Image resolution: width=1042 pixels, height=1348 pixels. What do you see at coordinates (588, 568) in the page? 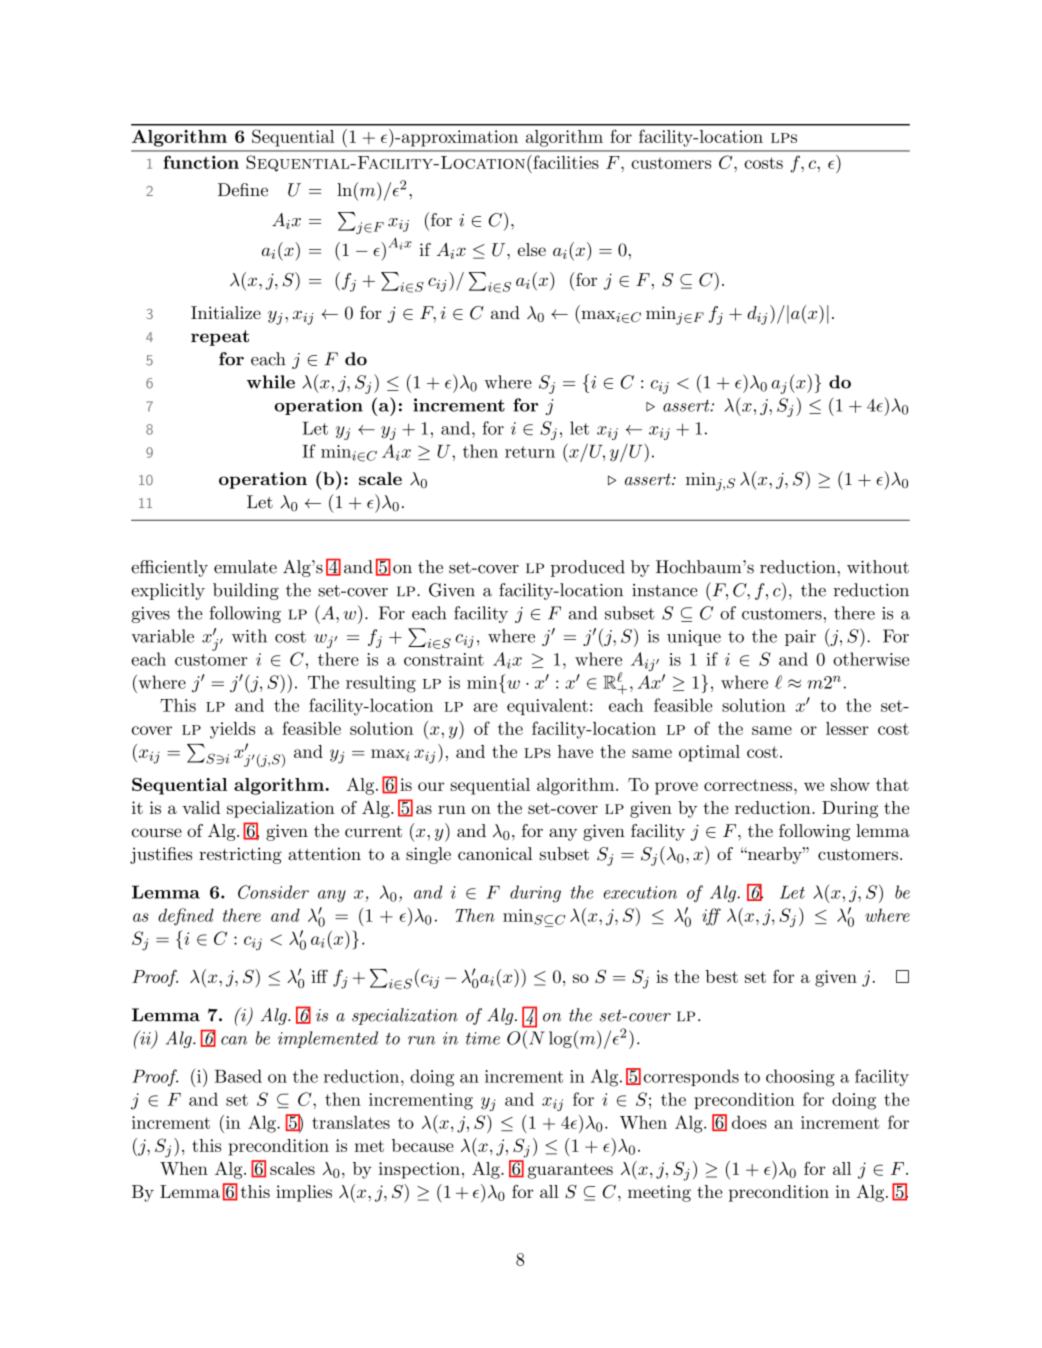
I see `produced` at bounding box center [588, 568].
